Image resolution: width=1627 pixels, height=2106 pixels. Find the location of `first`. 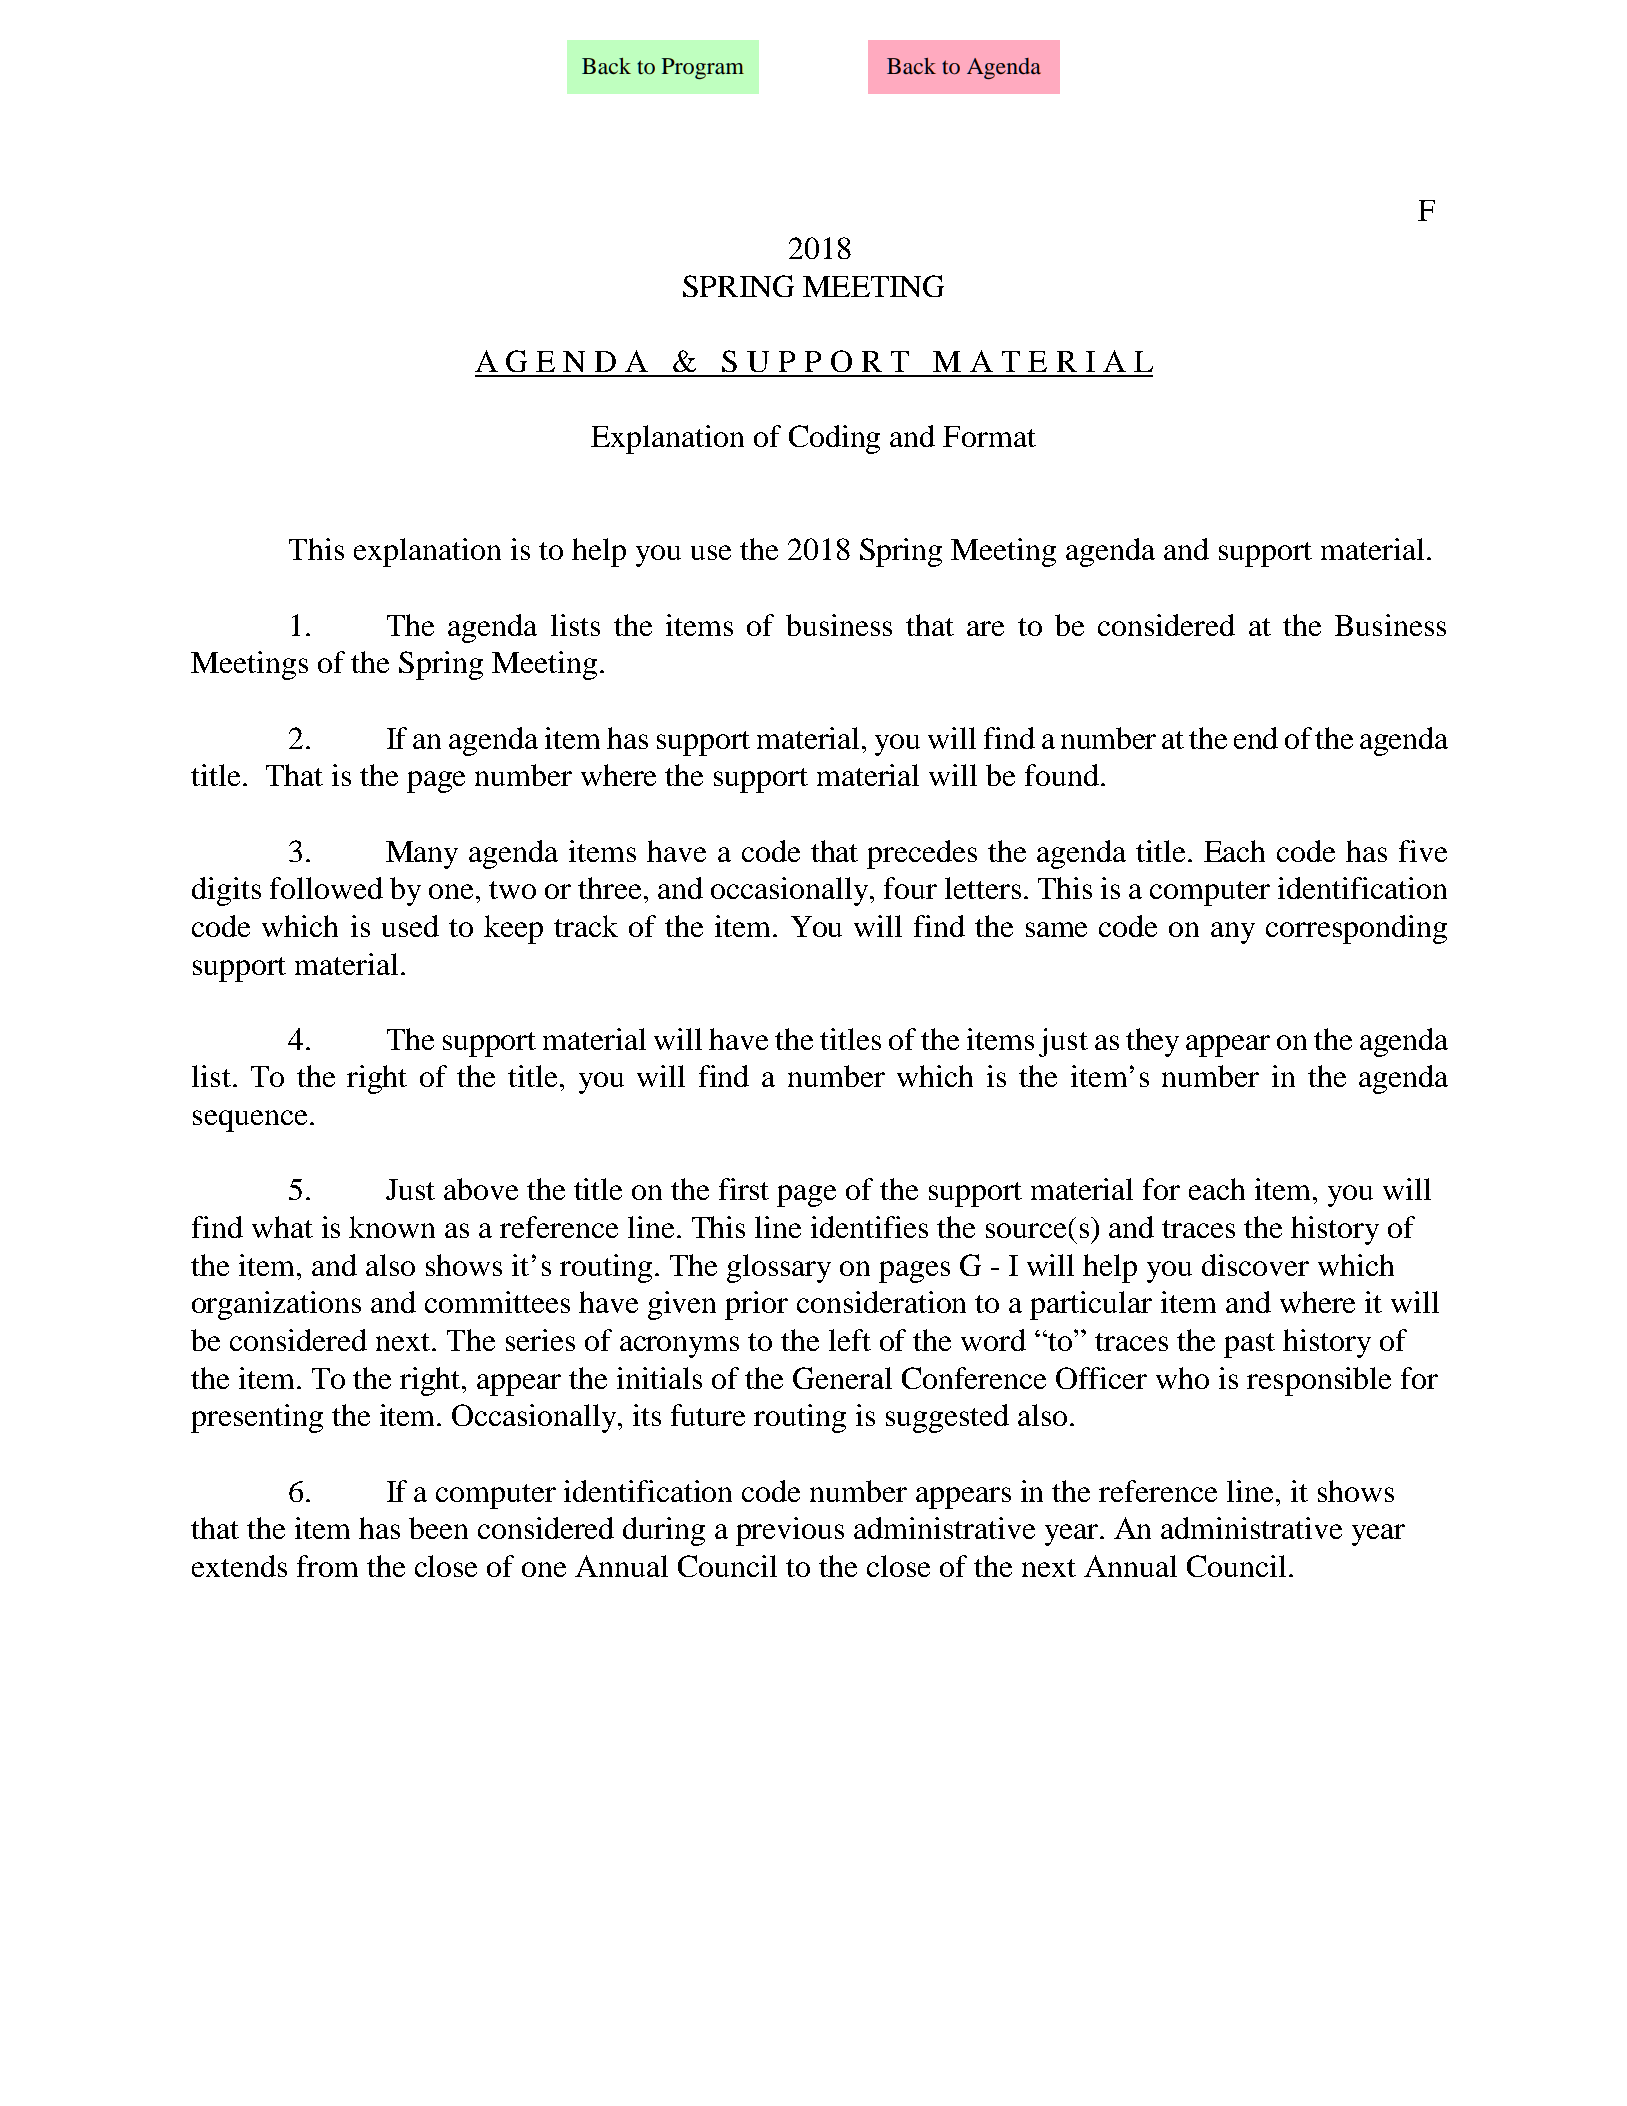

first is located at coordinates (744, 1189).
